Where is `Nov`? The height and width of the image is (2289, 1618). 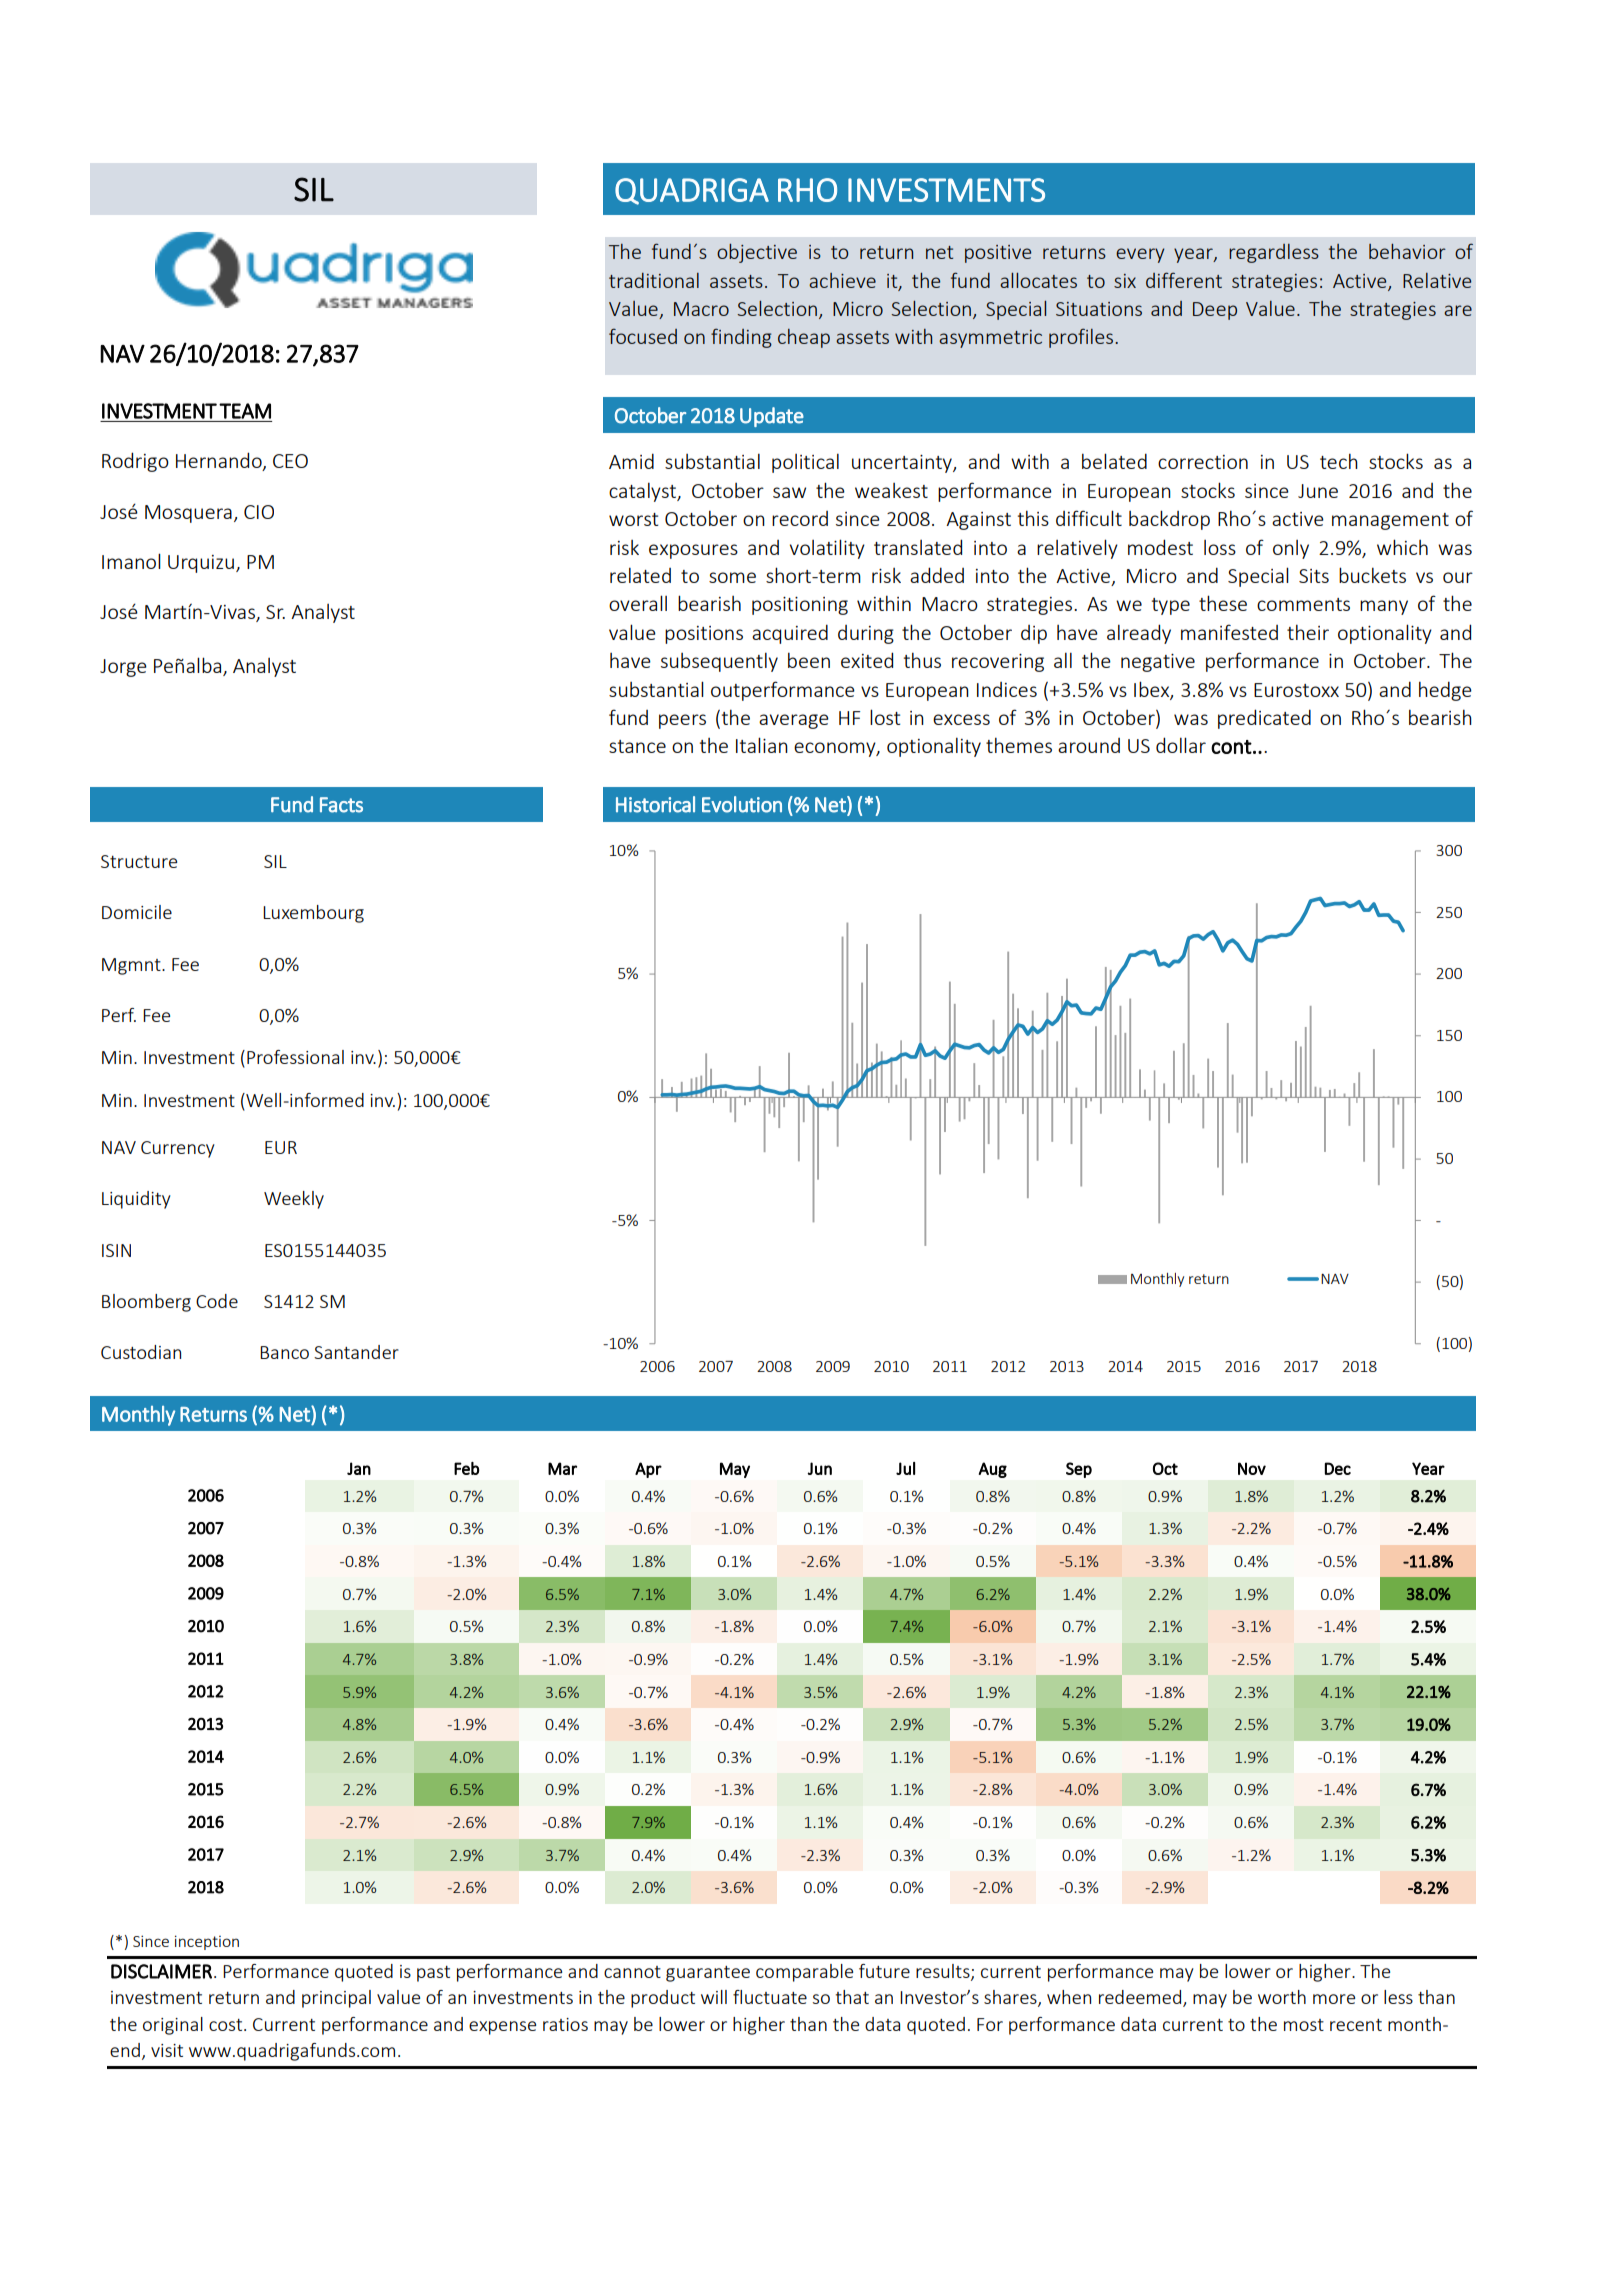 Nov is located at coordinates (1252, 1468).
